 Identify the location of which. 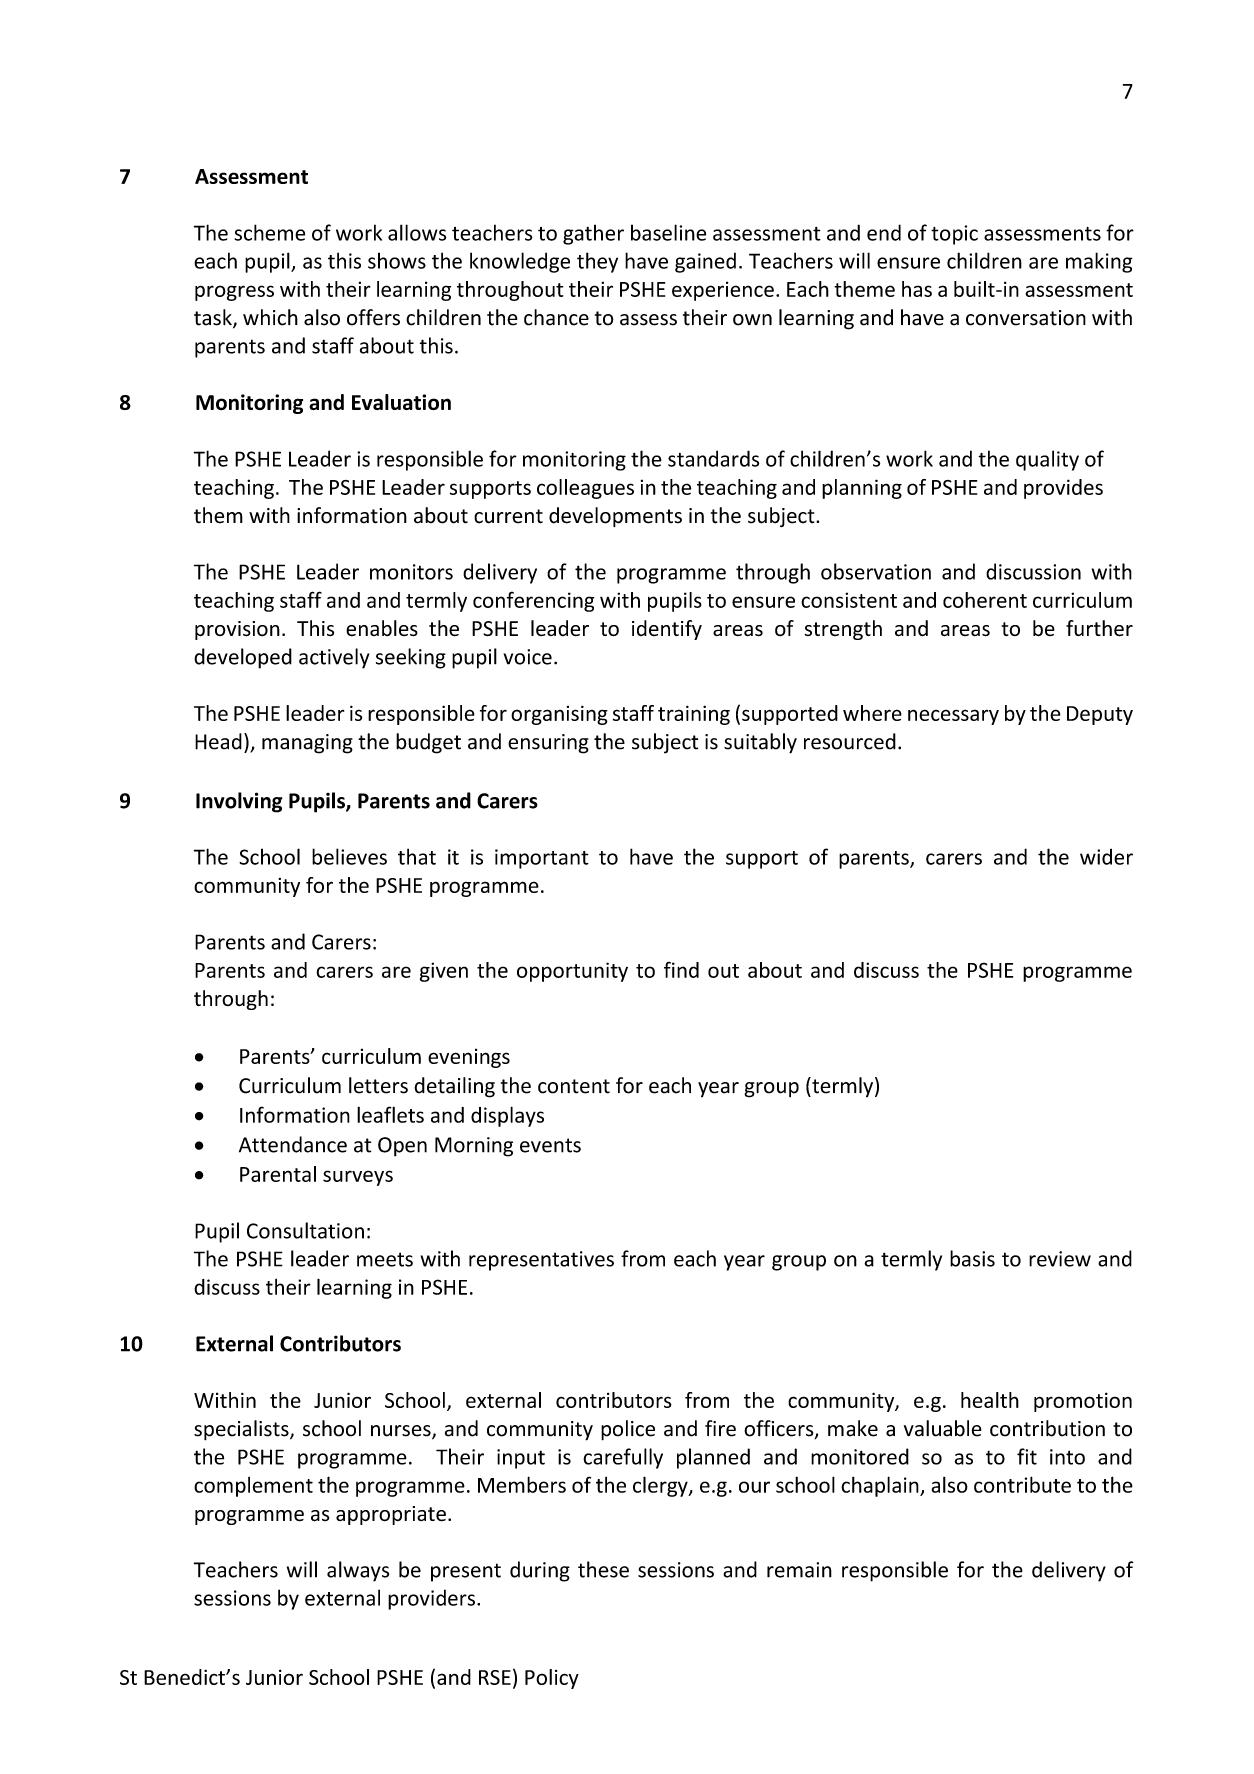
(270, 317).
